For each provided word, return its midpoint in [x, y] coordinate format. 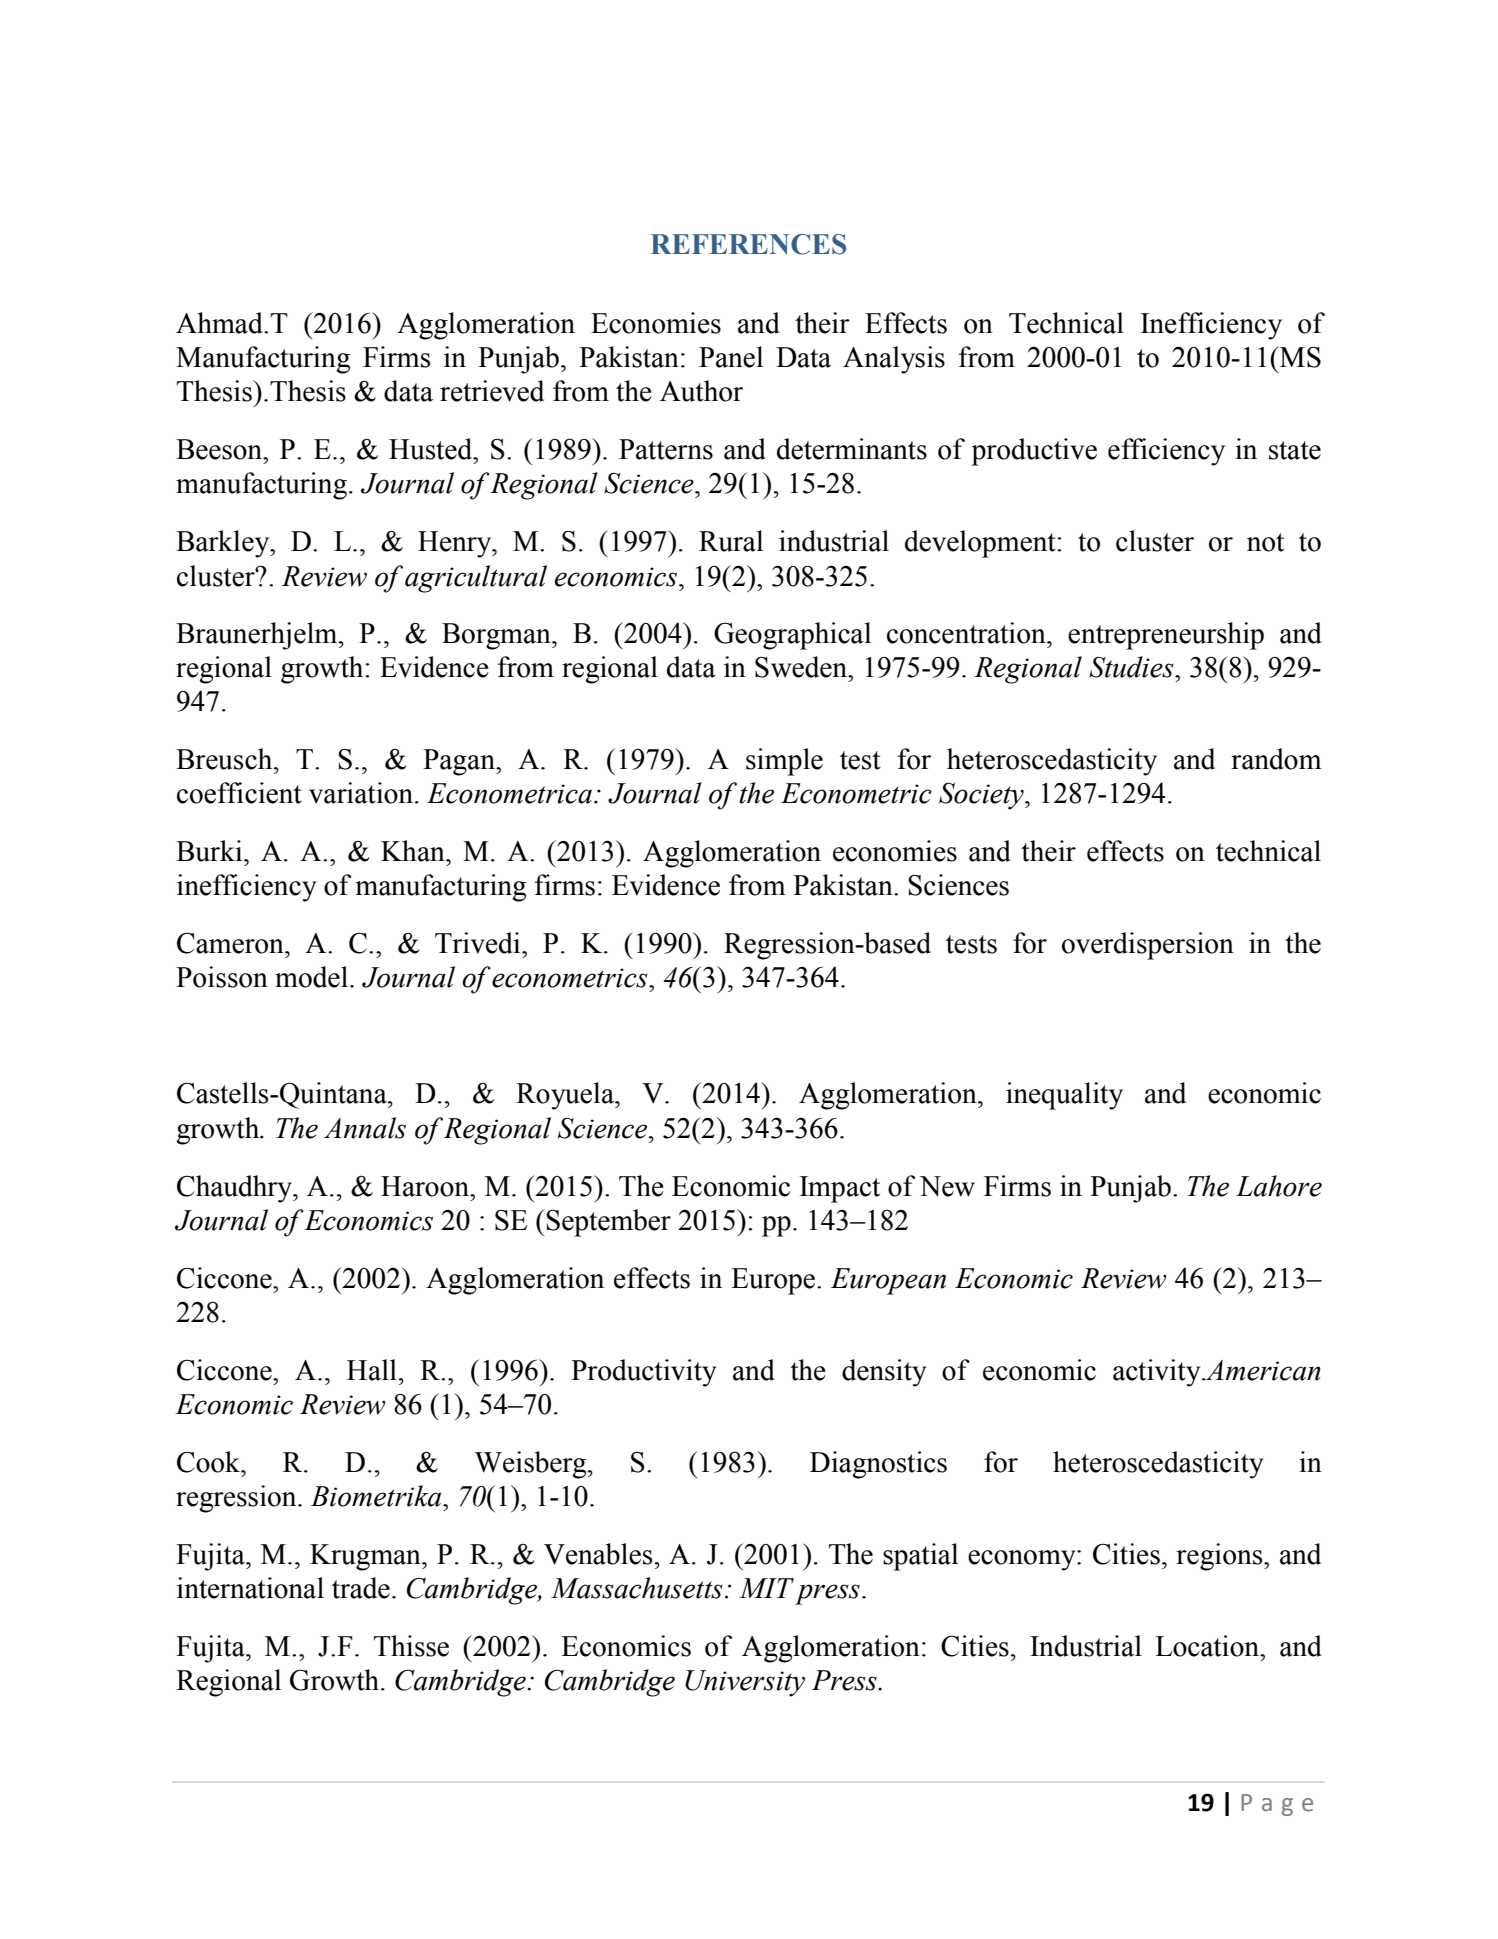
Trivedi [479, 943]
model [311, 977]
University [745, 1683]
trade [361, 1588]
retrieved [492, 391]
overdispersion [1148, 946]
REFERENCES [748, 244]
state [1295, 450]
